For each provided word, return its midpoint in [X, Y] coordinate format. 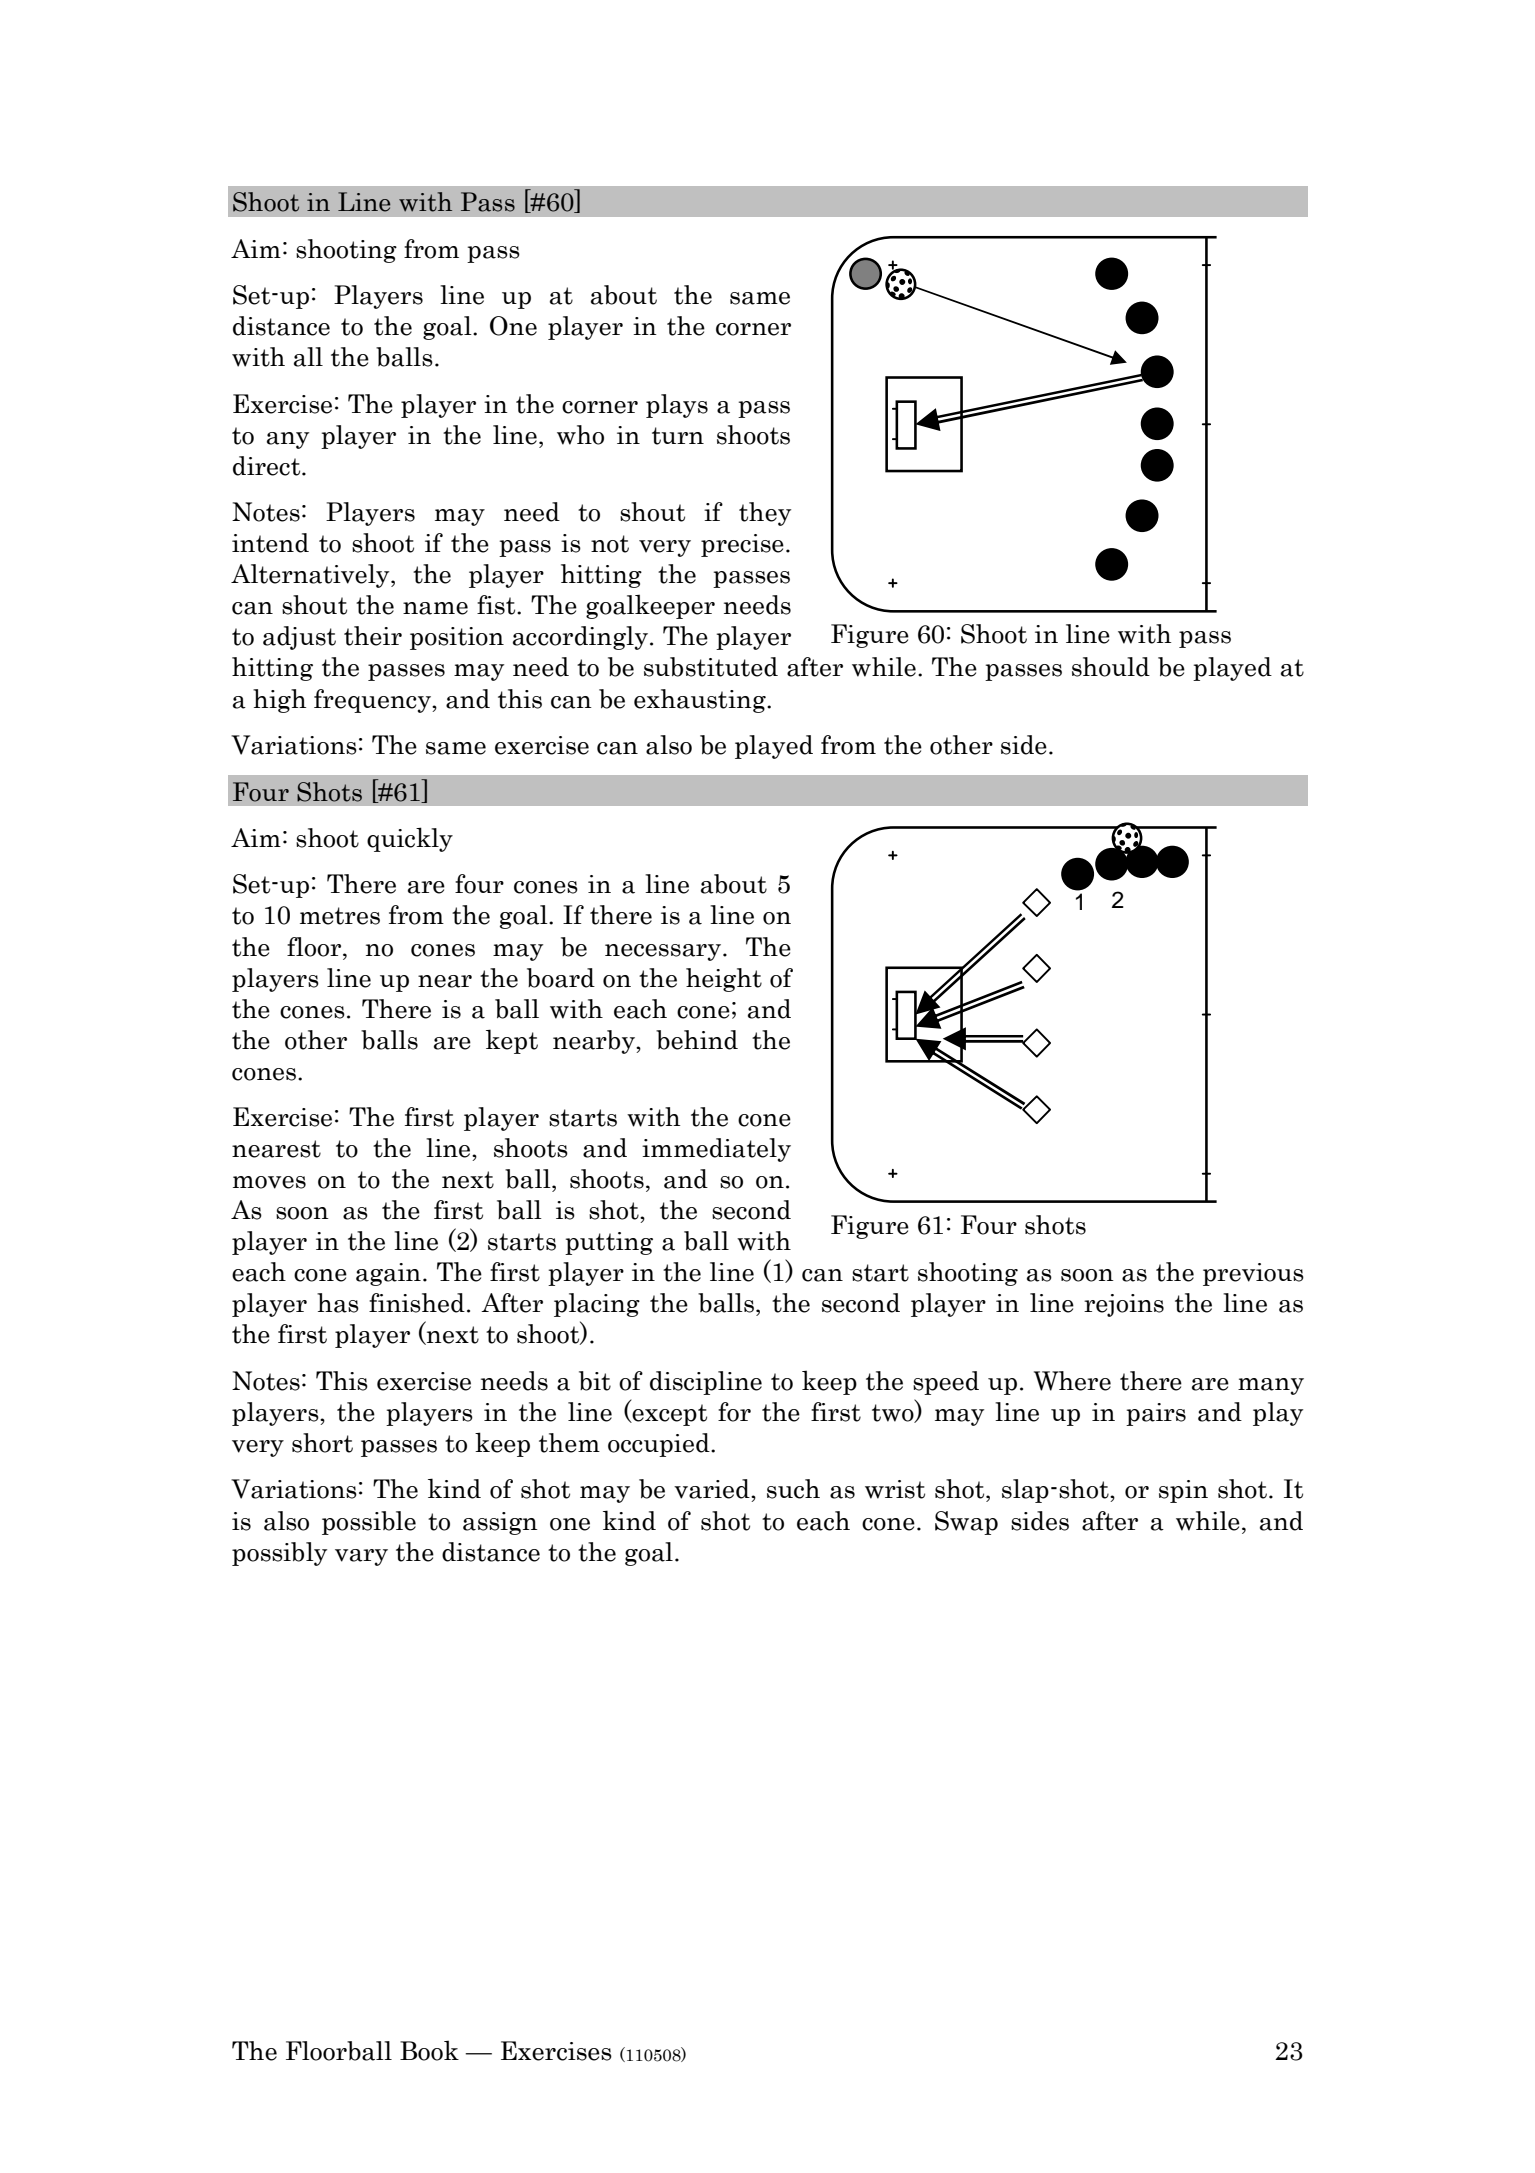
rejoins [1124, 1305]
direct [268, 466]
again [388, 1274]
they [765, 514]
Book [429, 2050]
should [1111, 667]
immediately [716, 1150]
